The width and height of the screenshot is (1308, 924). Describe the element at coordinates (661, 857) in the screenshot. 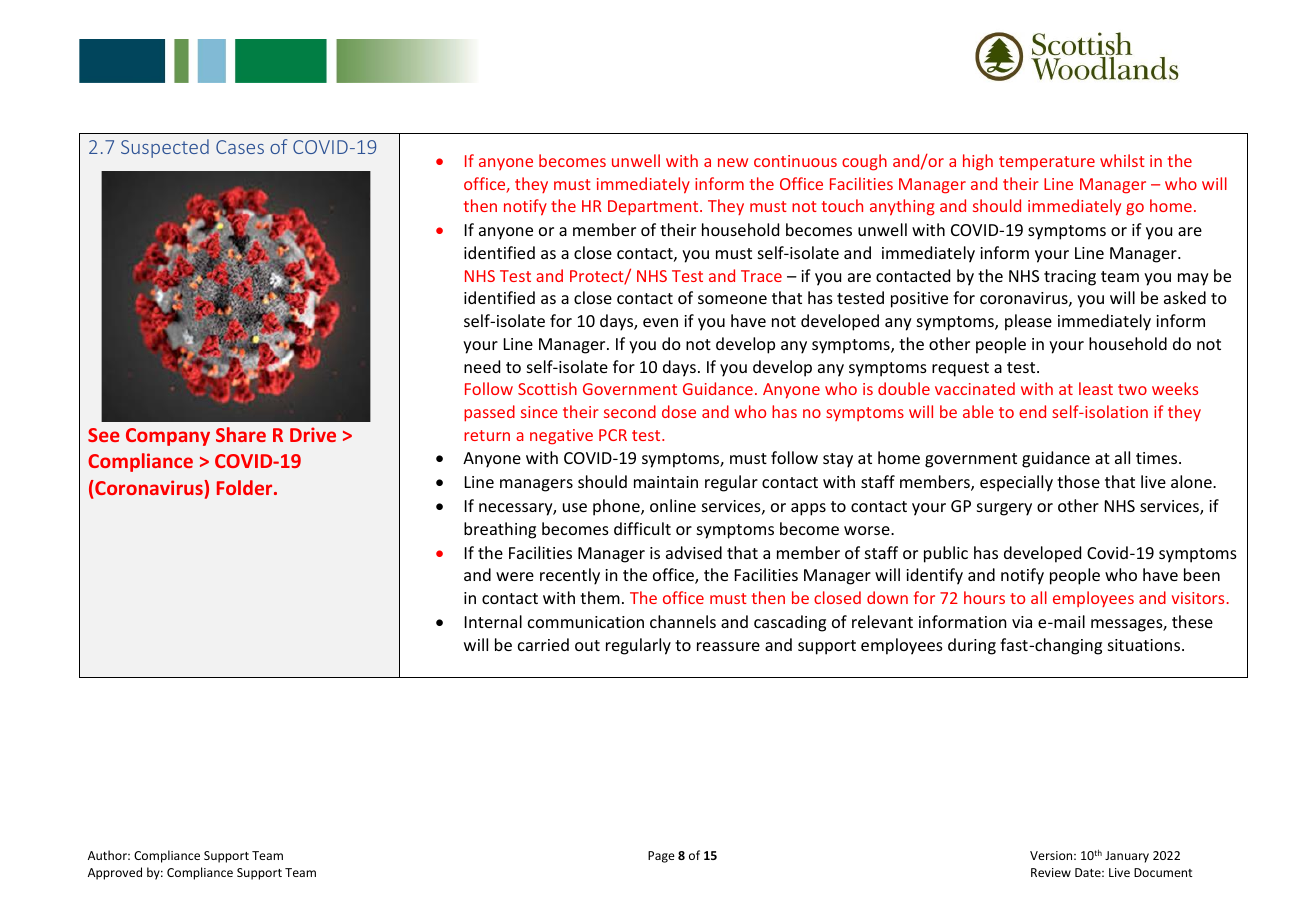

I see `Page` at that location.
